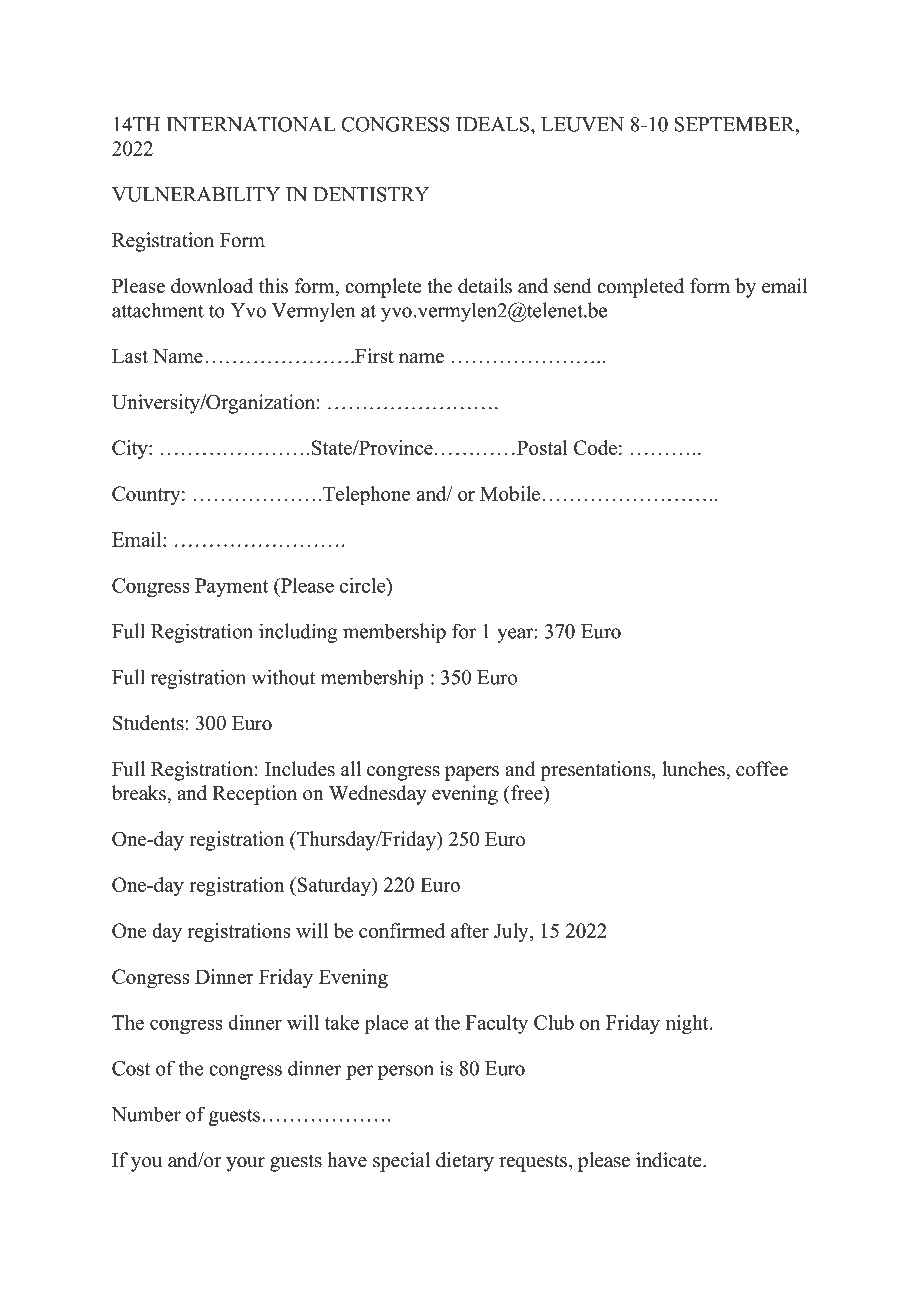 The image size is (924, 1308). I want to click on dietary, so click(465, 1162).
